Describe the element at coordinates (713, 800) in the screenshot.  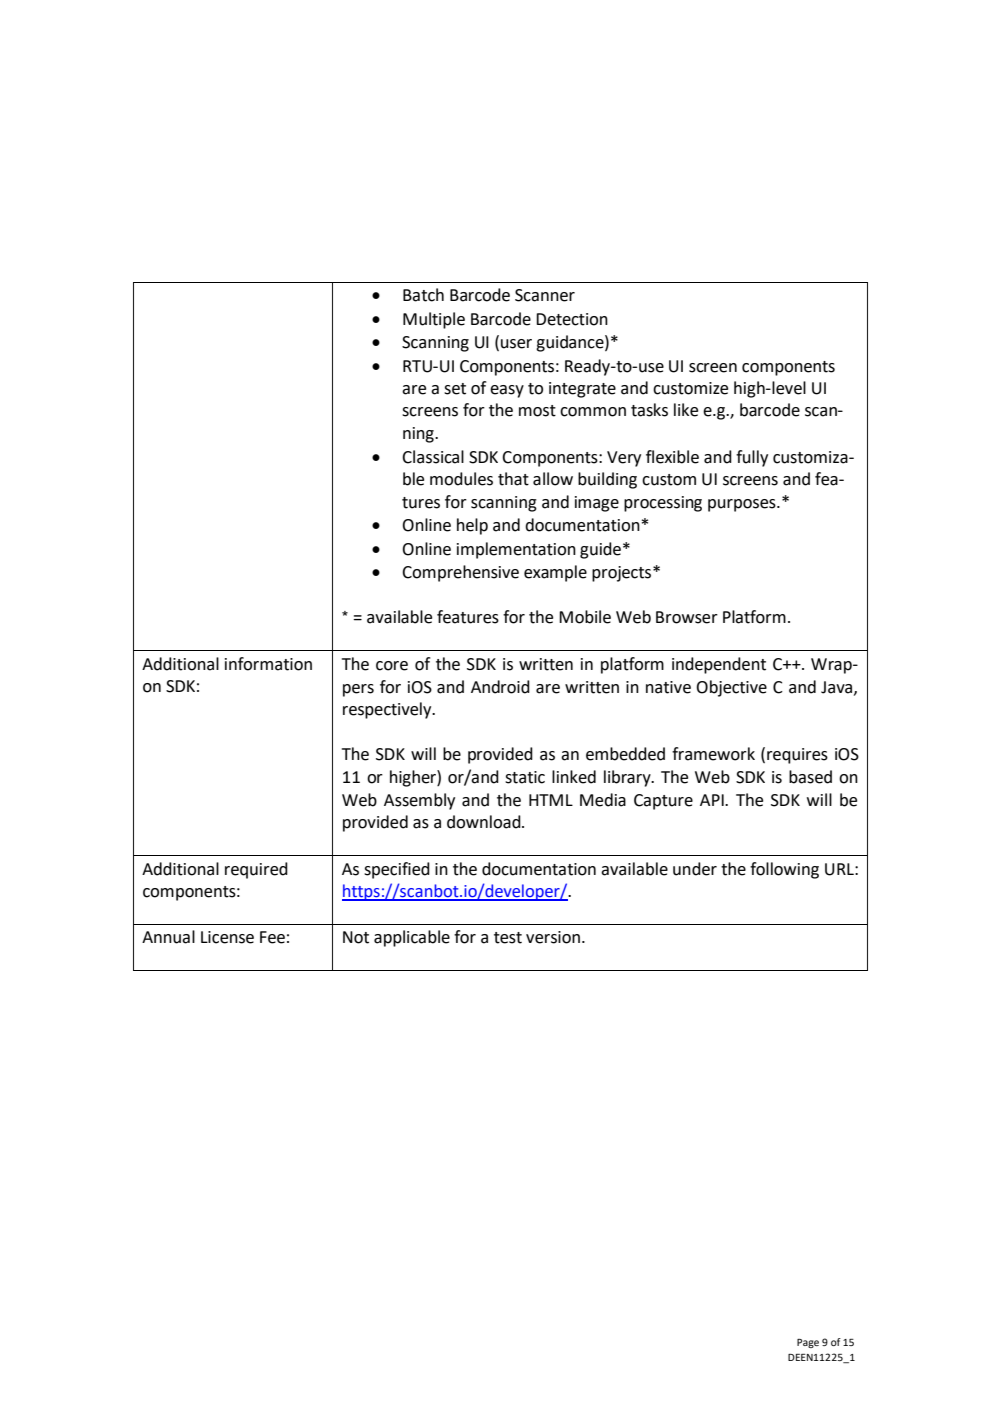
I see `API` at that location.
